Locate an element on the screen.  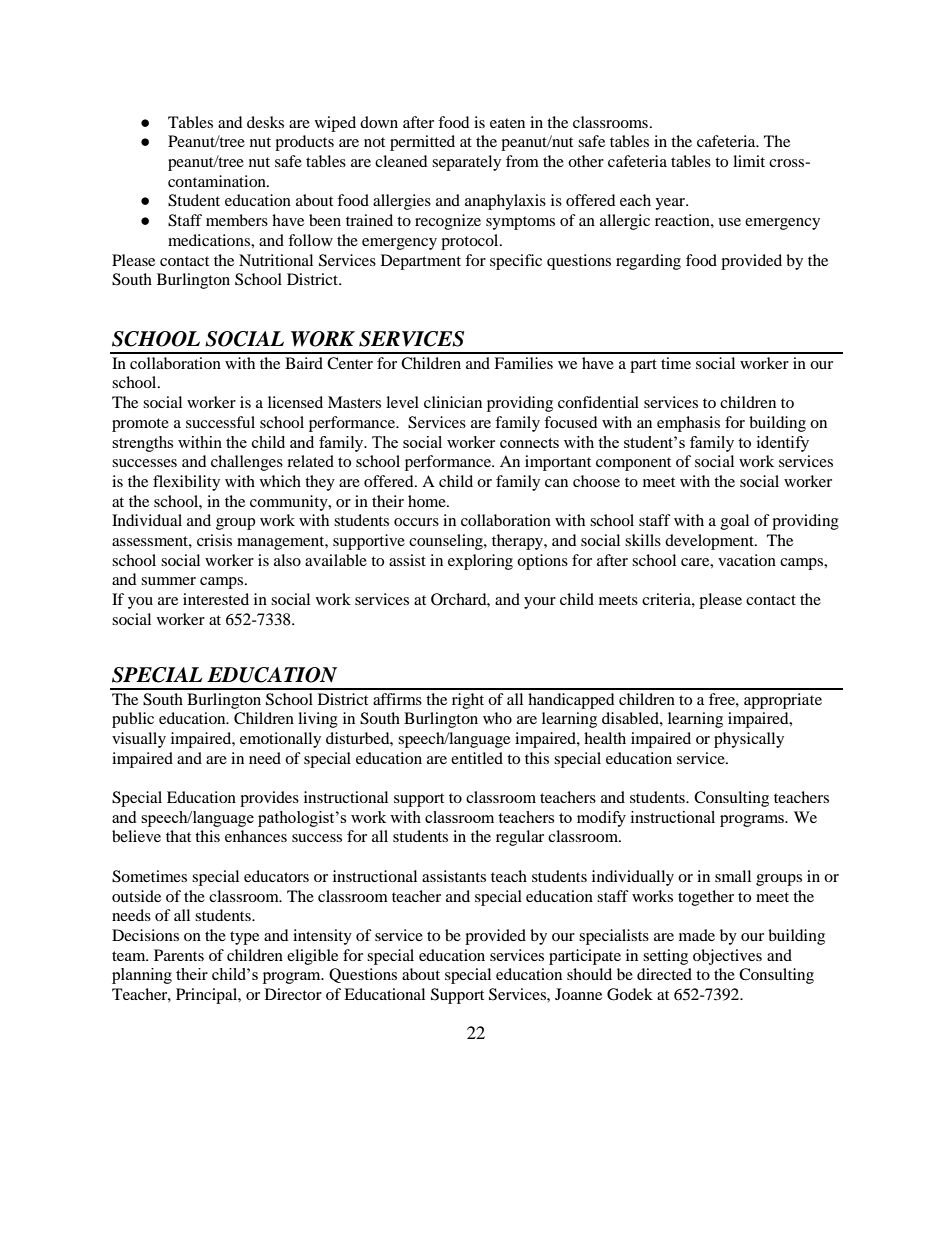
Parents is located at coordinates (179, 955).
